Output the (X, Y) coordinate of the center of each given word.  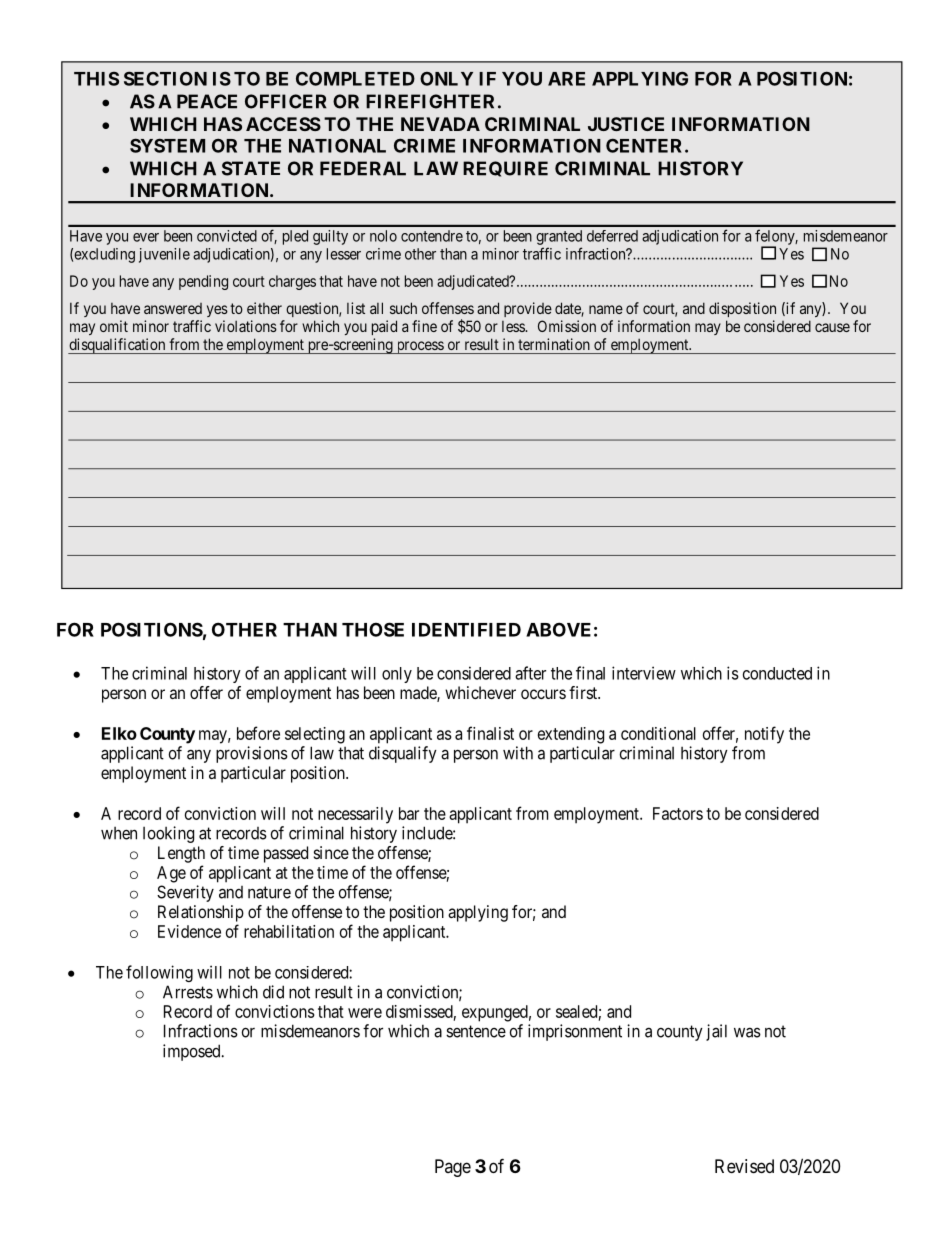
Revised (744, 1166)
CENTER (646, 145)
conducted (777, 673)
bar (409, 813)
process (419, 347)
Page (453, 1168)
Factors (678, 813)
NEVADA (440, 124)
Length (181, 854)
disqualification (118, 346)
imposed (193, 1052)
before (258, 733)
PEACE (207, 101)
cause (832, 327)
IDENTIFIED (466, 630)
